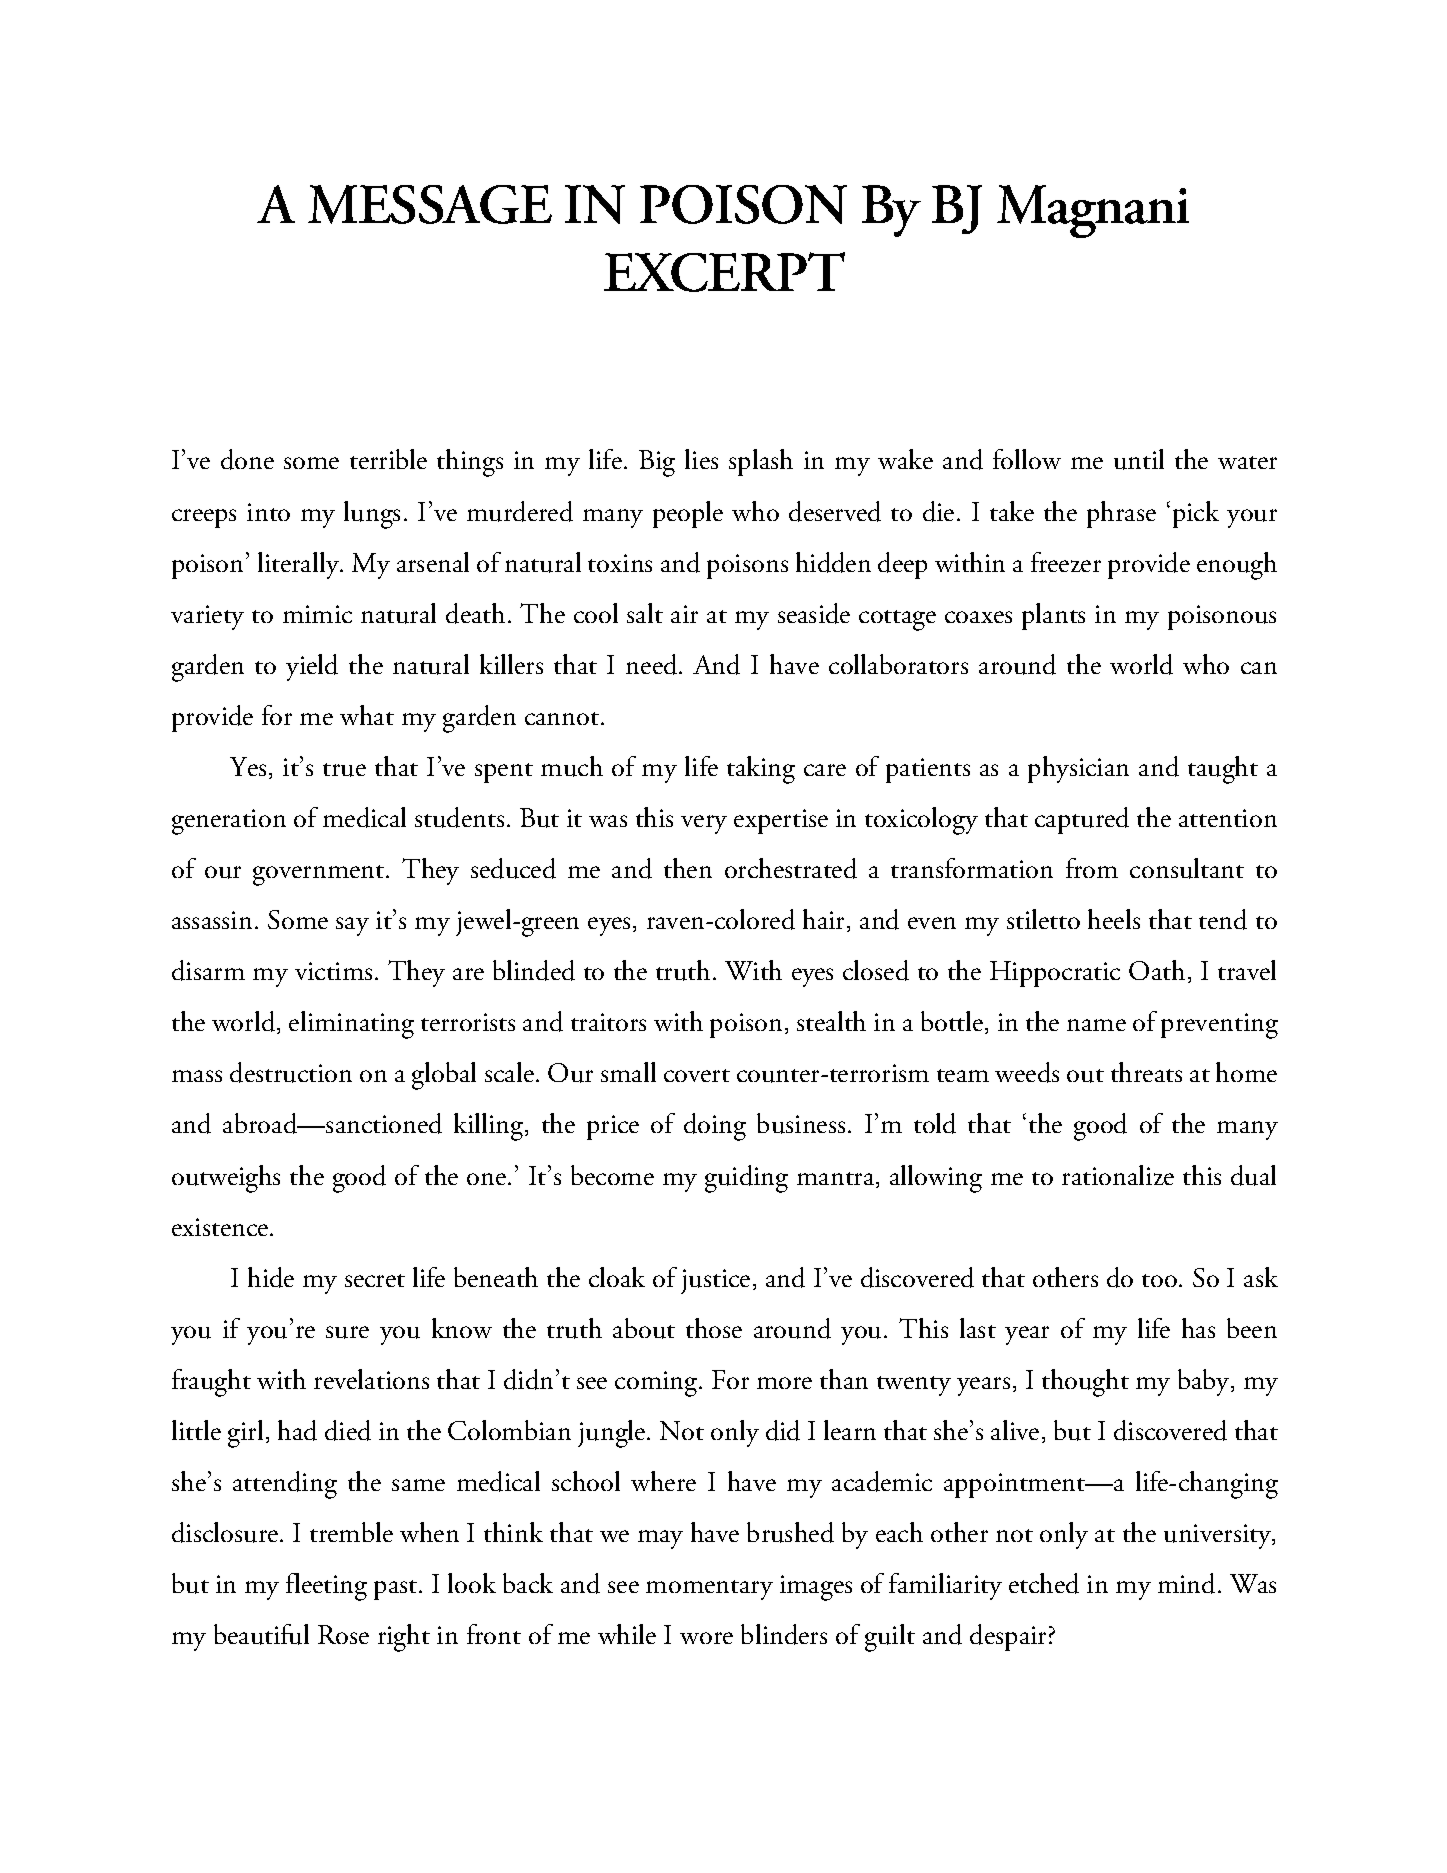  Describe the element at coordinates (709, 1590) in the screenshot. I see `momentary` at that location.
